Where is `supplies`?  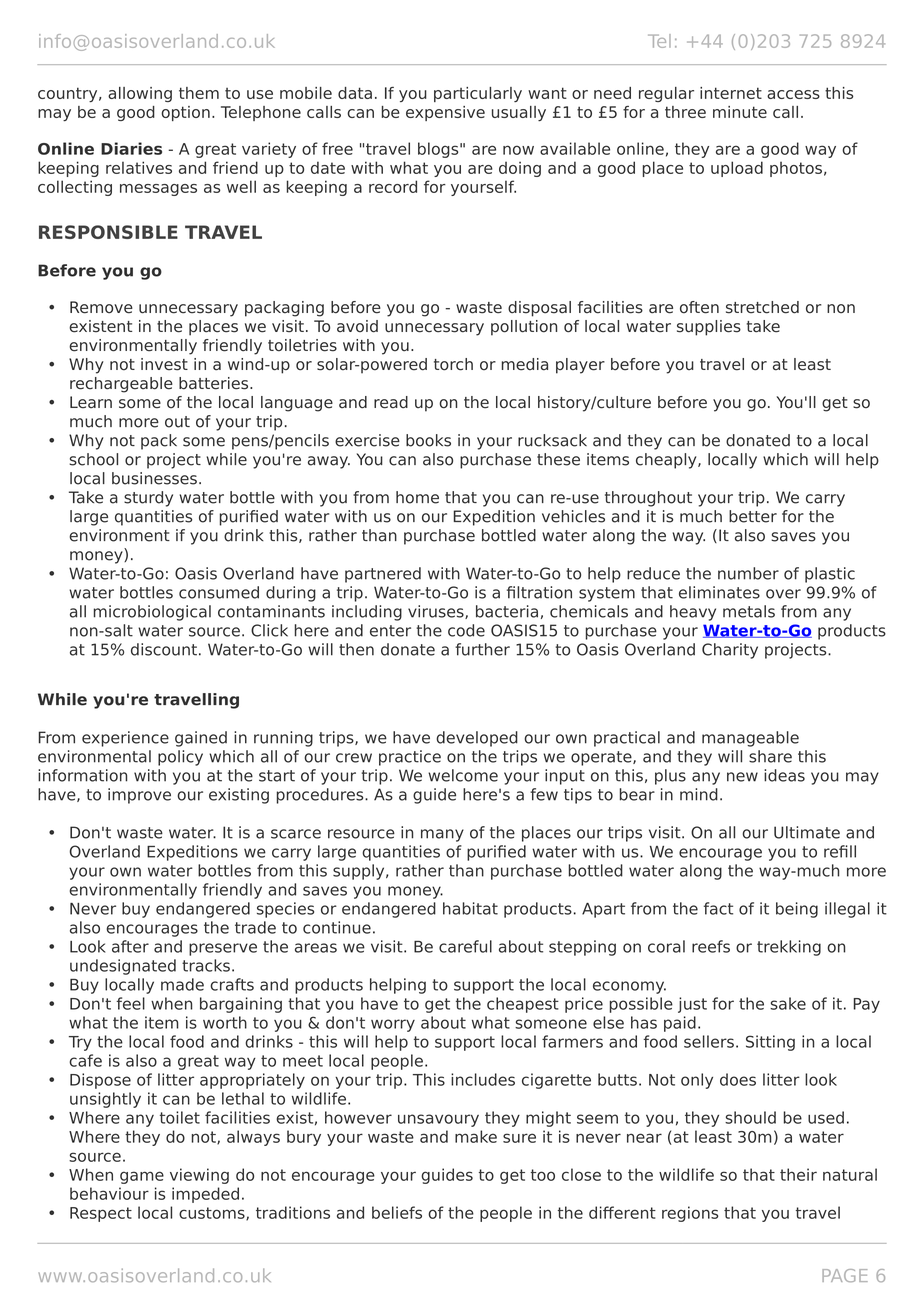 supplies is located at coordinates (709, 328).
